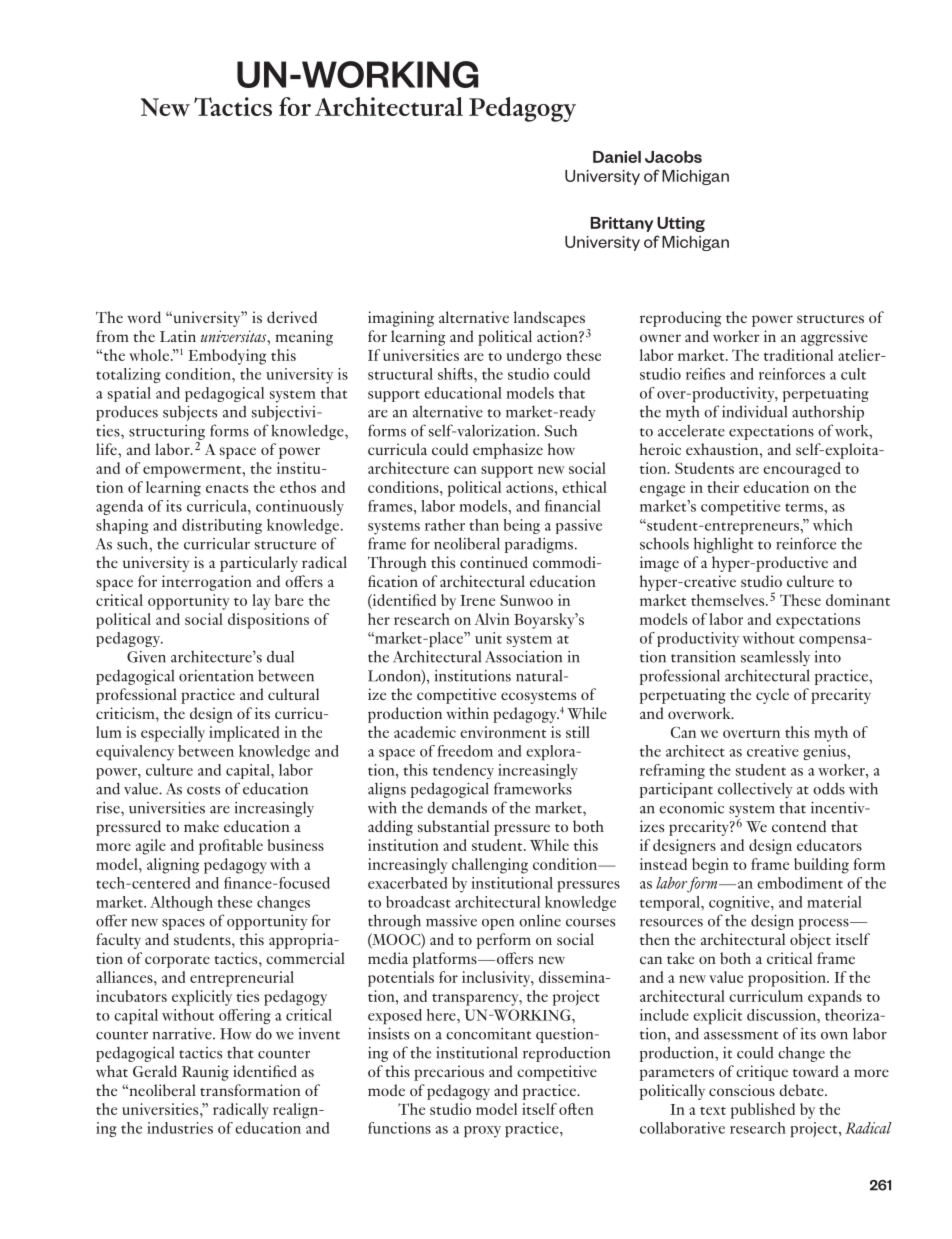 The image size is (952, 1239). Describe the element at coordinates (190, 413) in the document. I see `subjects` at that location.
